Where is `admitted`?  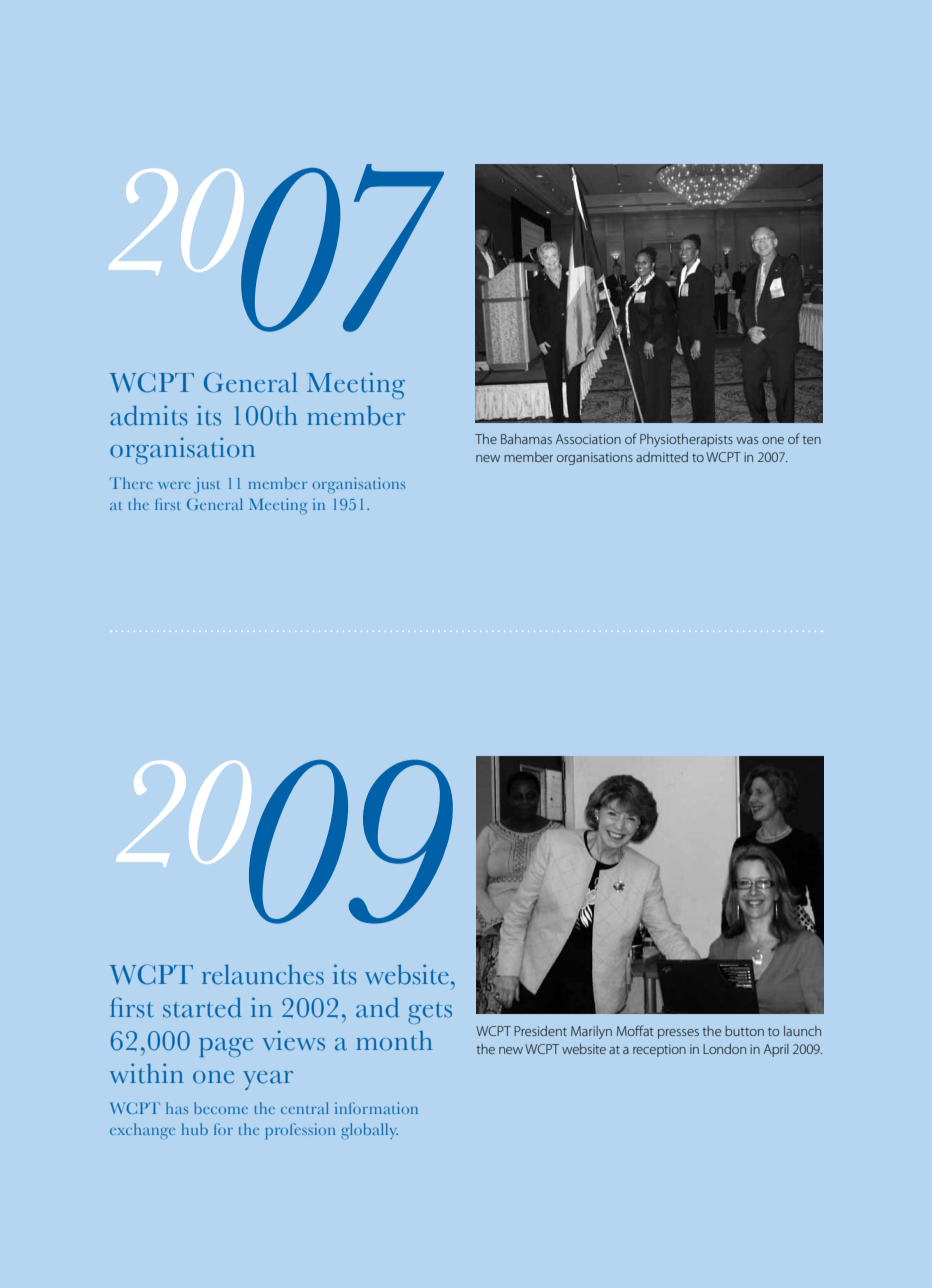 admitted is located at coordinates (662, 457).
